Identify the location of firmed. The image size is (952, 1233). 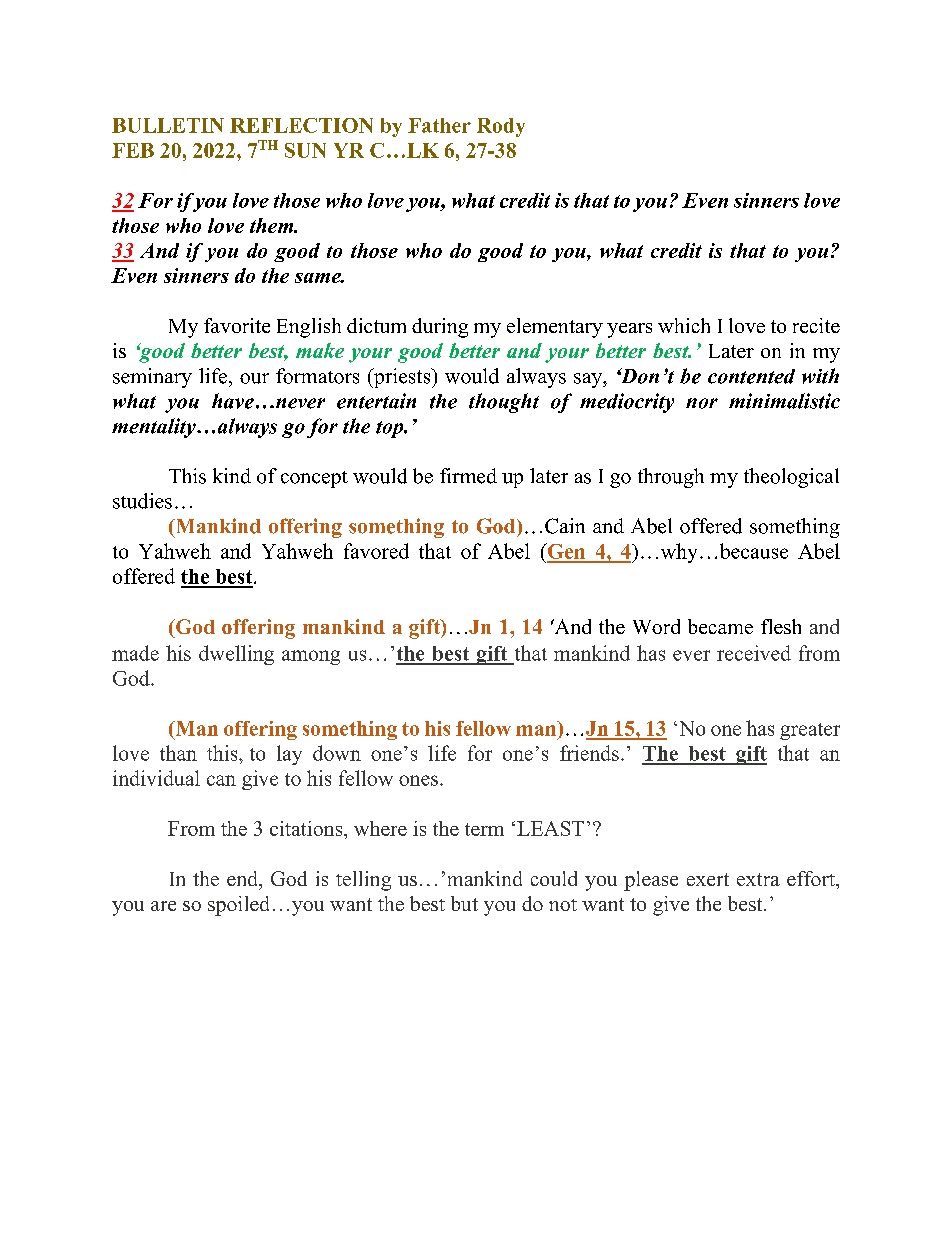
(468, 476).
